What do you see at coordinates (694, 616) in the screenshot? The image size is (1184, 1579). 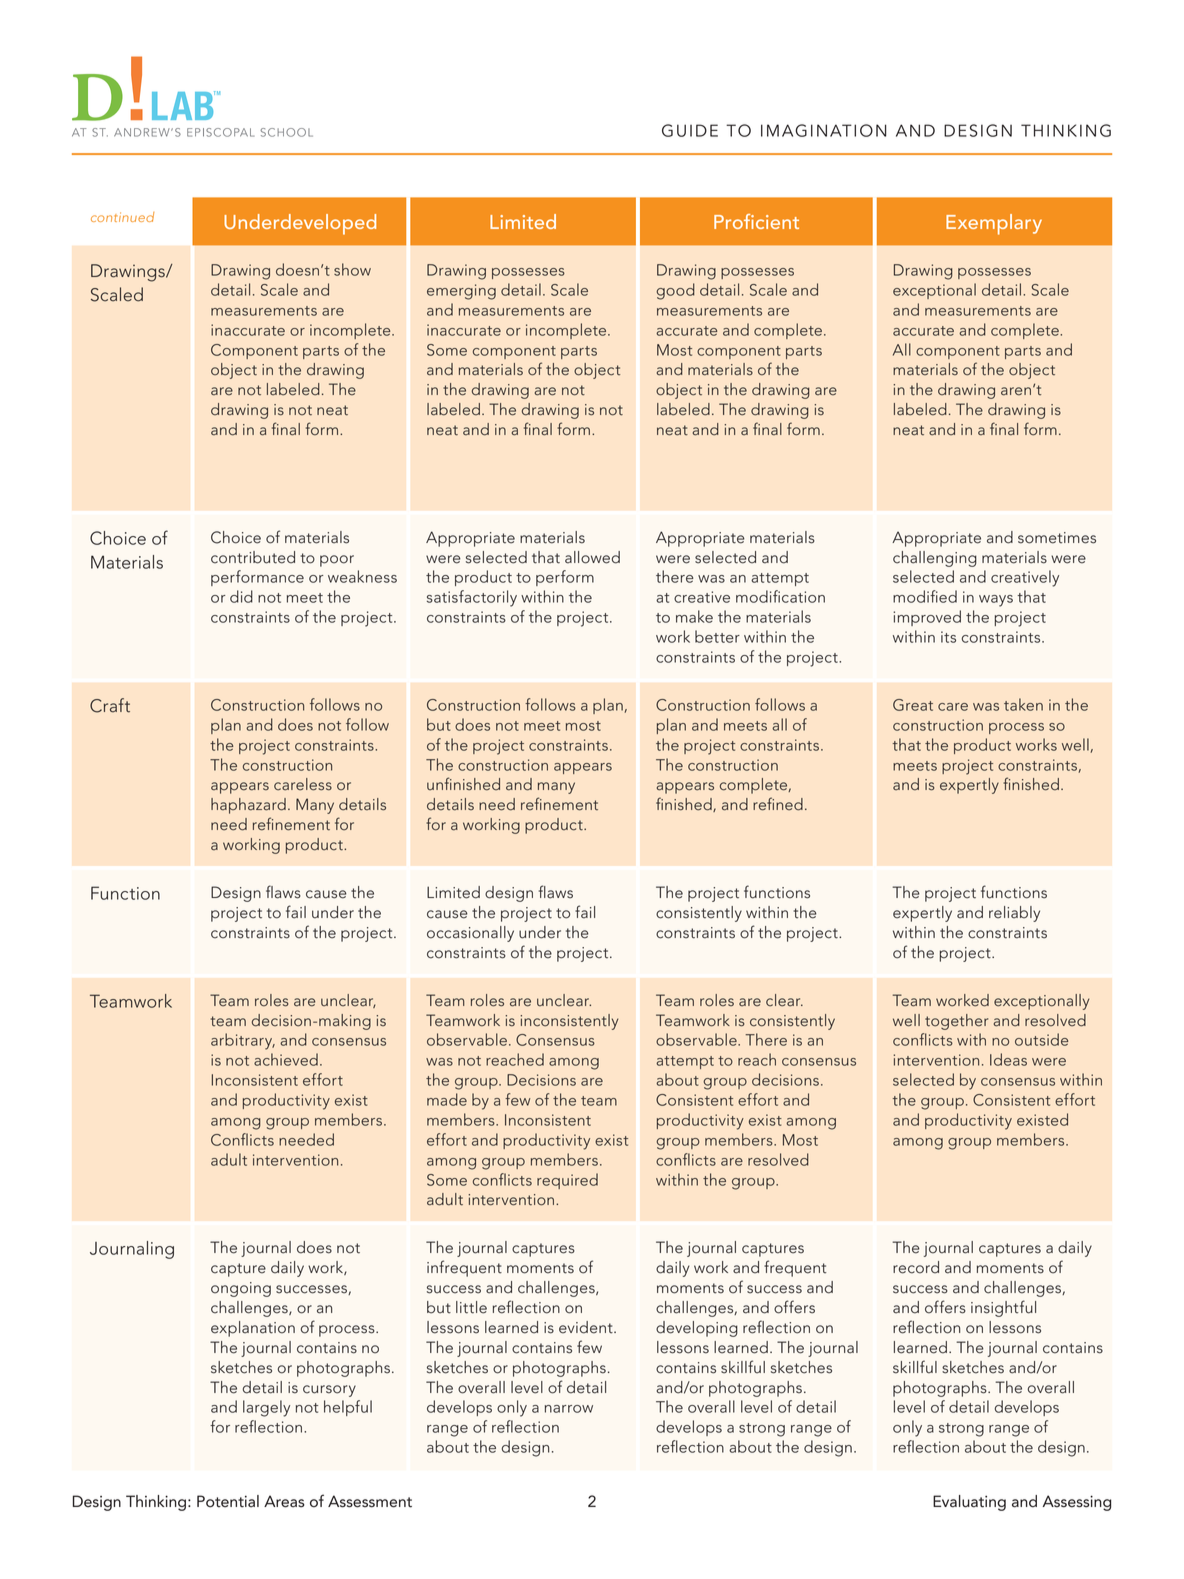 I see `make` at bounding box center [694, 616].
